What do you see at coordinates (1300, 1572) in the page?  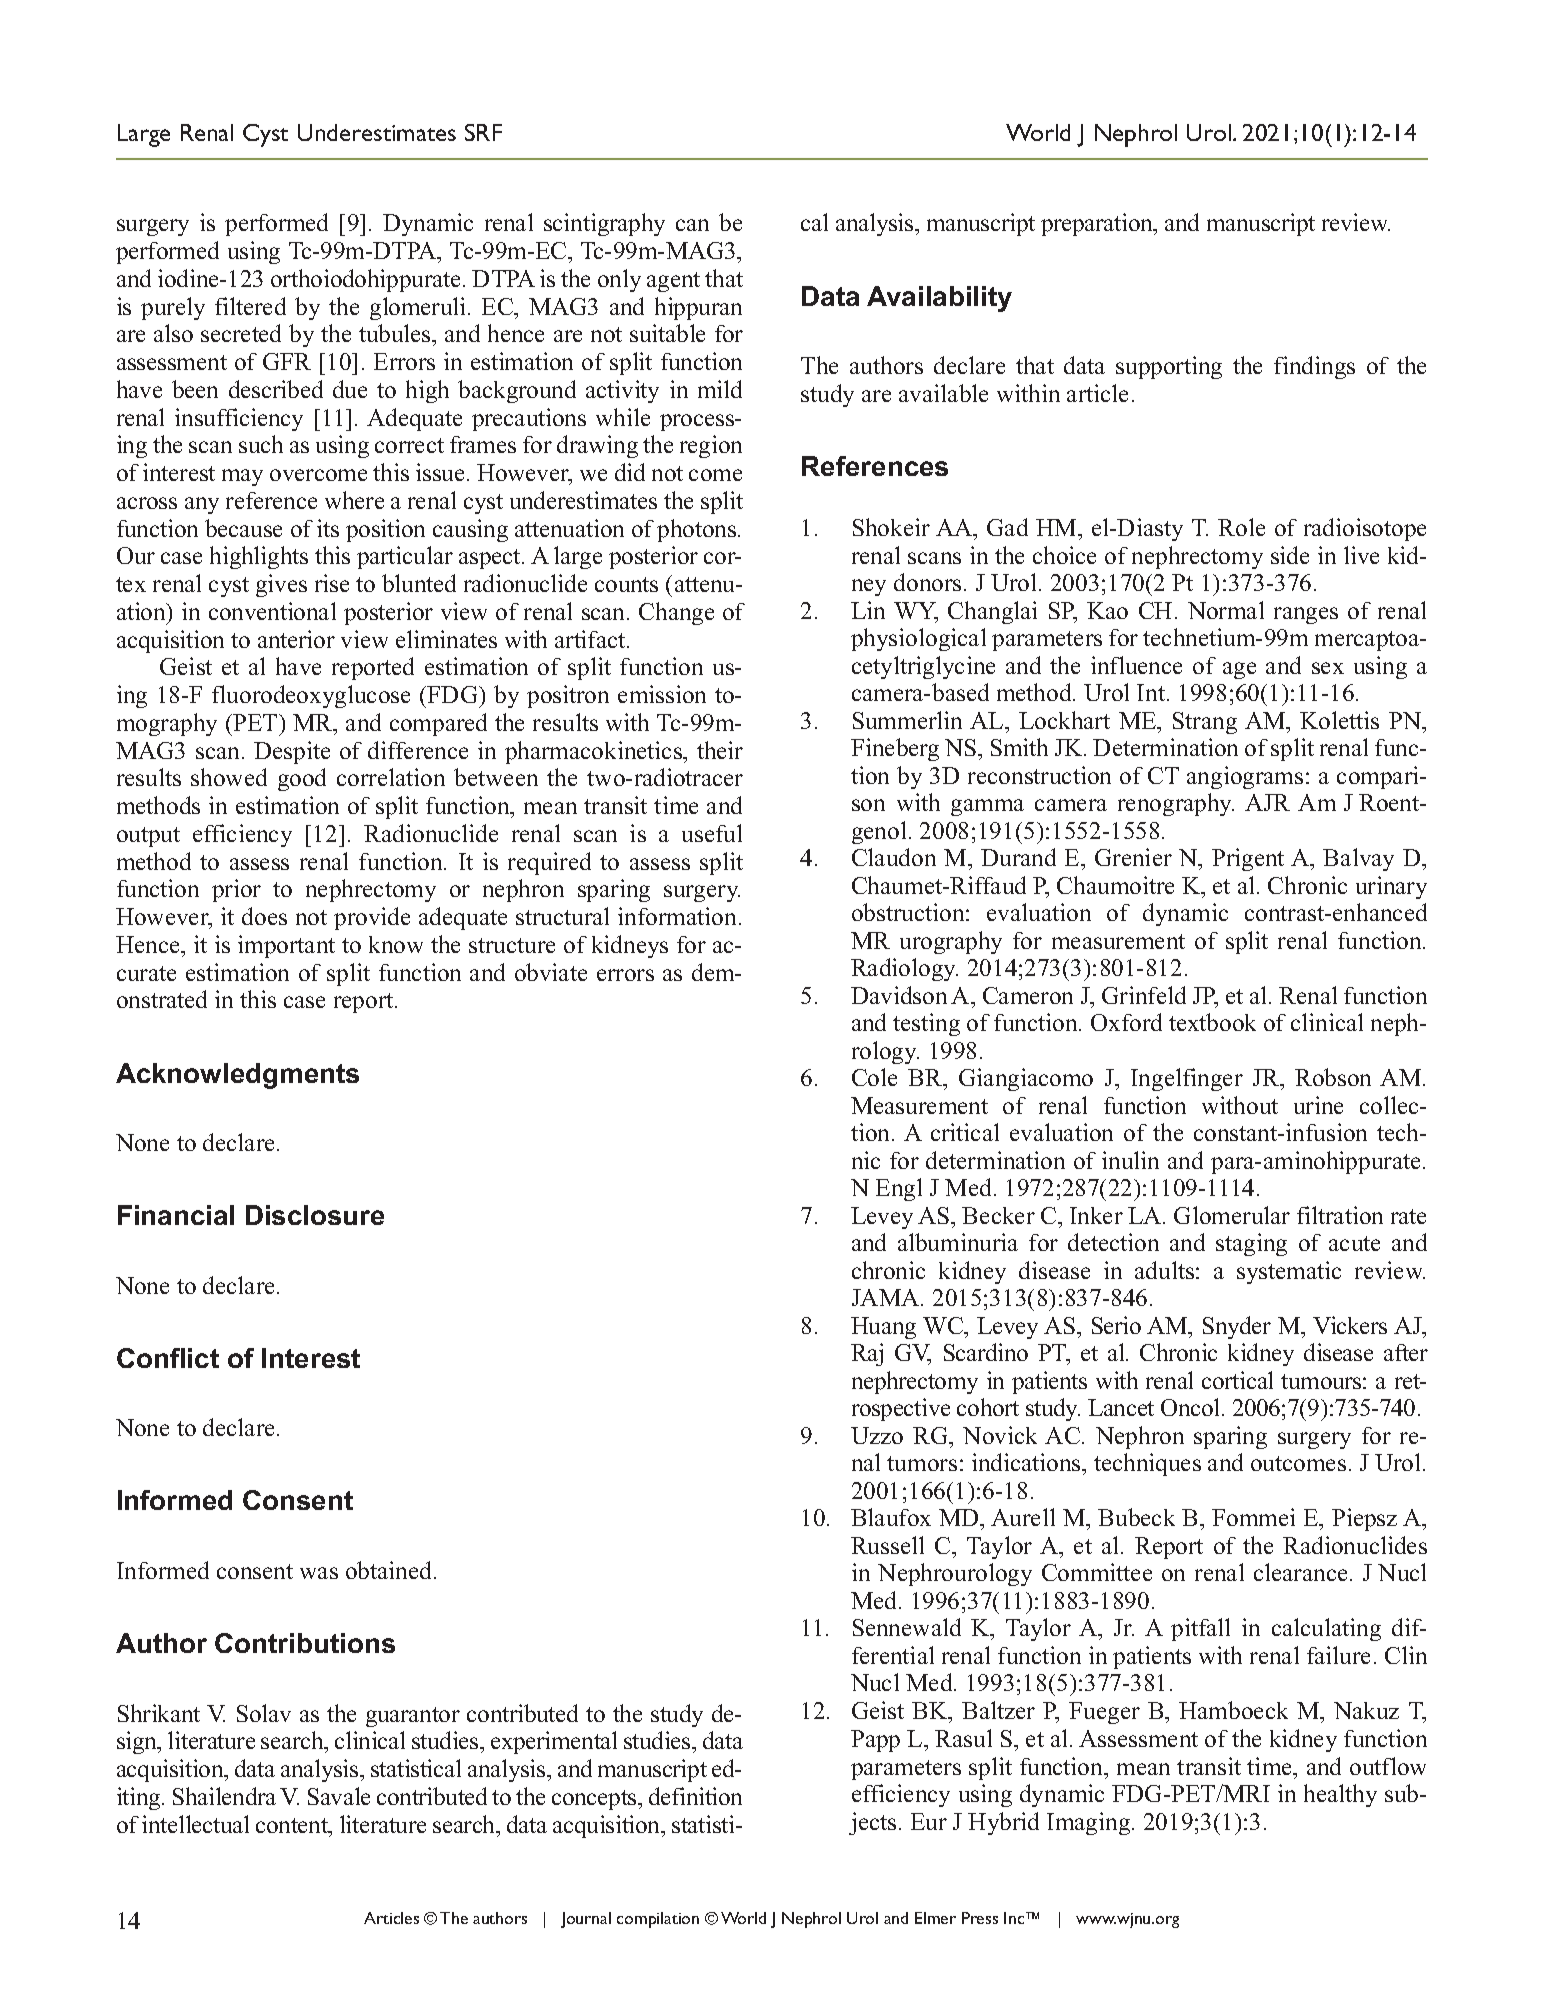 I see `clearance` at bounding box center [1300, 1572].
